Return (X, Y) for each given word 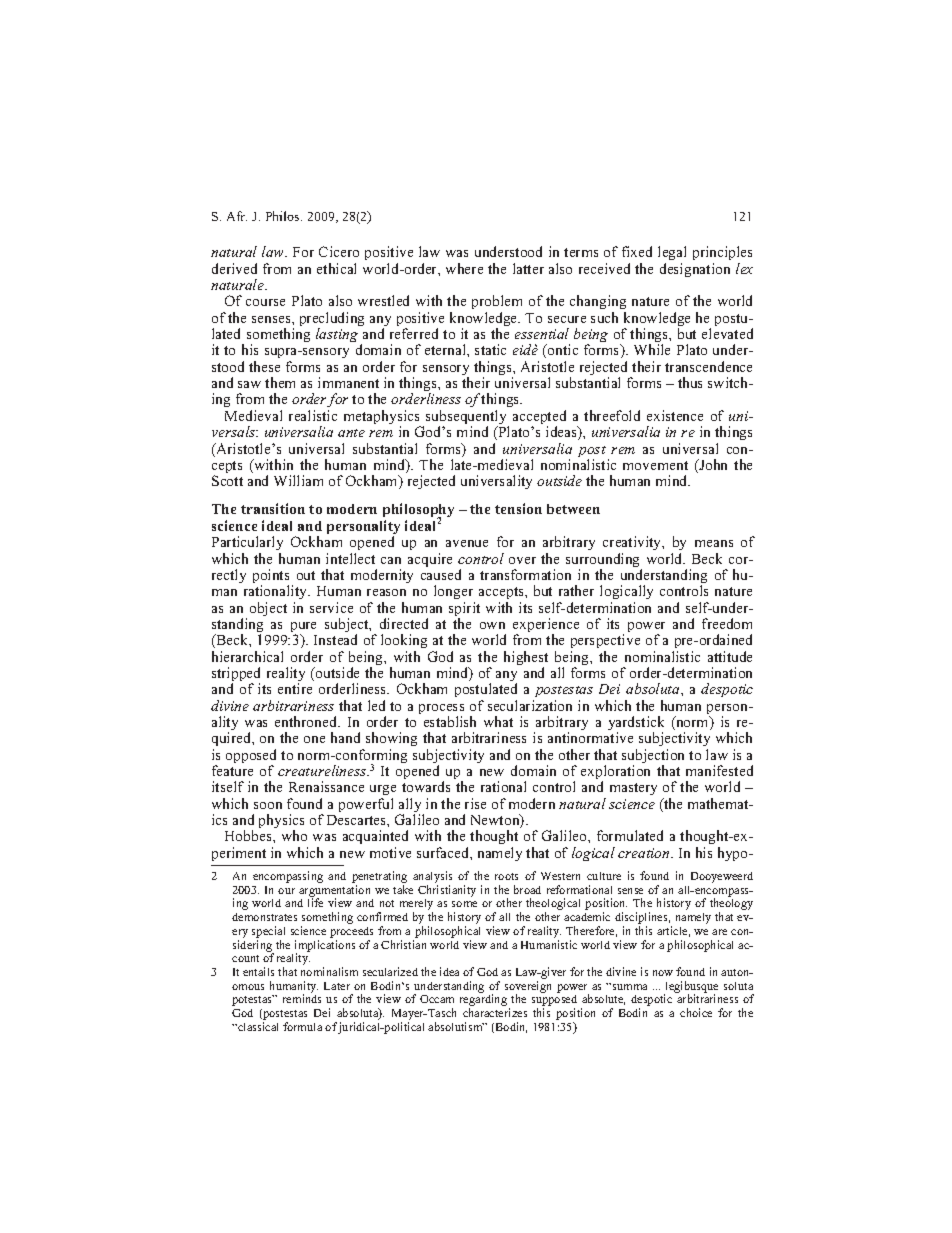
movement (655, 465)
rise (475, 803)
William (298, 480)
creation (645, 853)
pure (303, 628)
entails (258, 971)
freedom (727, 623)
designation (695, 270)
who (294, 835)
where (464, 268)
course (265, 302)
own (492, 625)
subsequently (467, 418)
